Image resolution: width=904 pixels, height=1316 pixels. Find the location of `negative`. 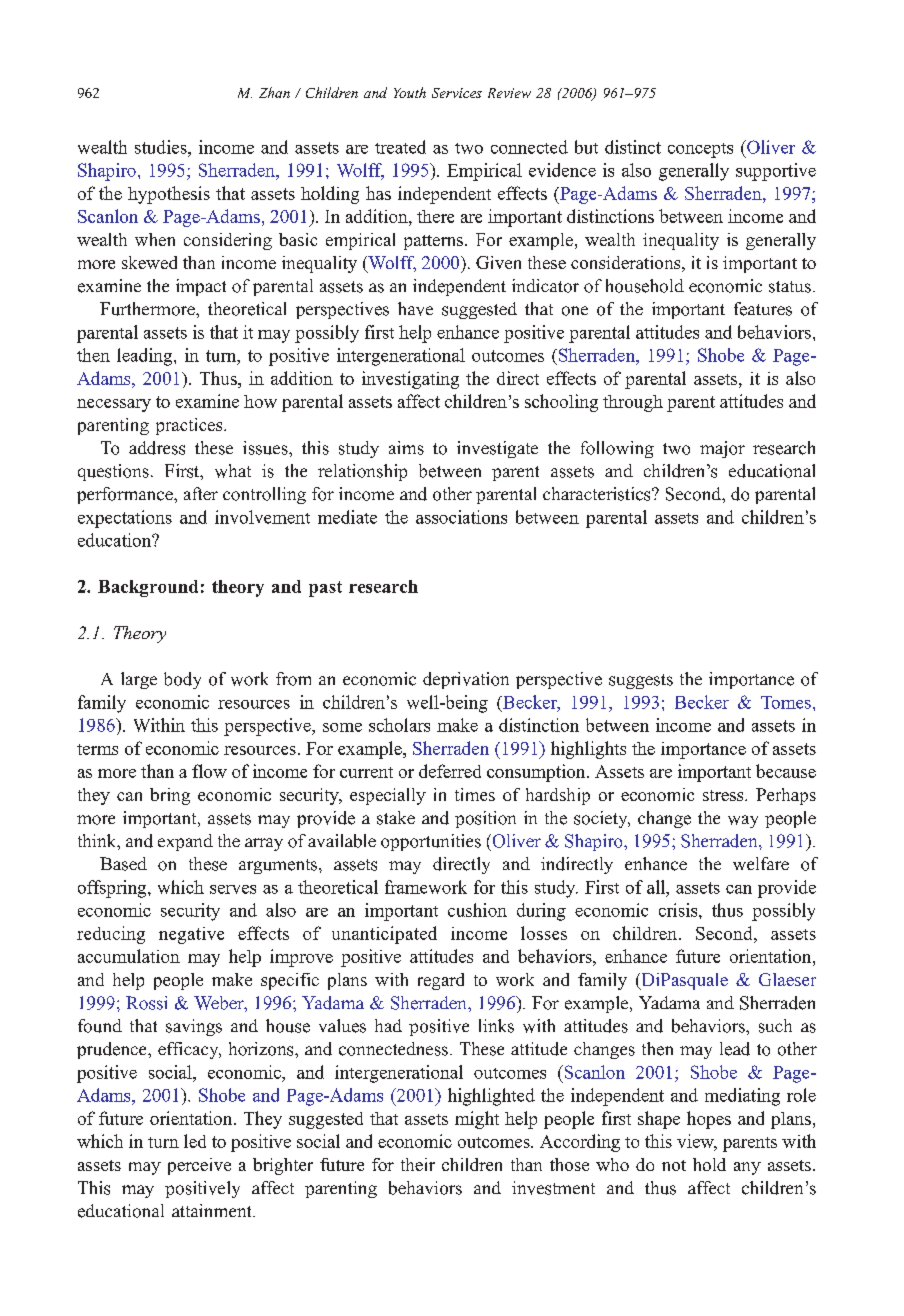

negative is located at coordinates (191, 935).
